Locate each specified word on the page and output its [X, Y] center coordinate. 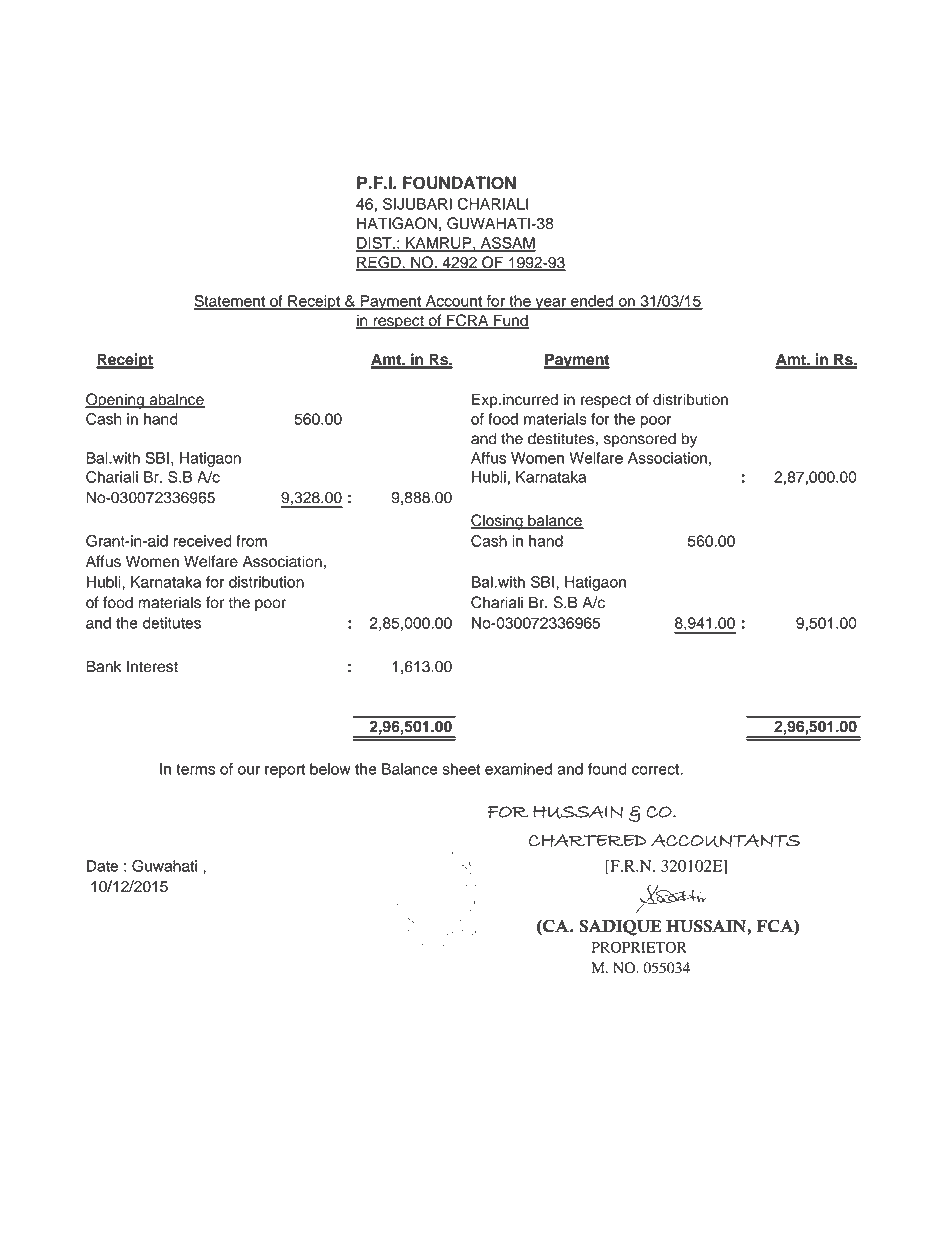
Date [102, 866]
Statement [231, 302]
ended [592, 302]
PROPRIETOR [639, 947]
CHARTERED [587, 840]
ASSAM [507, 244]
